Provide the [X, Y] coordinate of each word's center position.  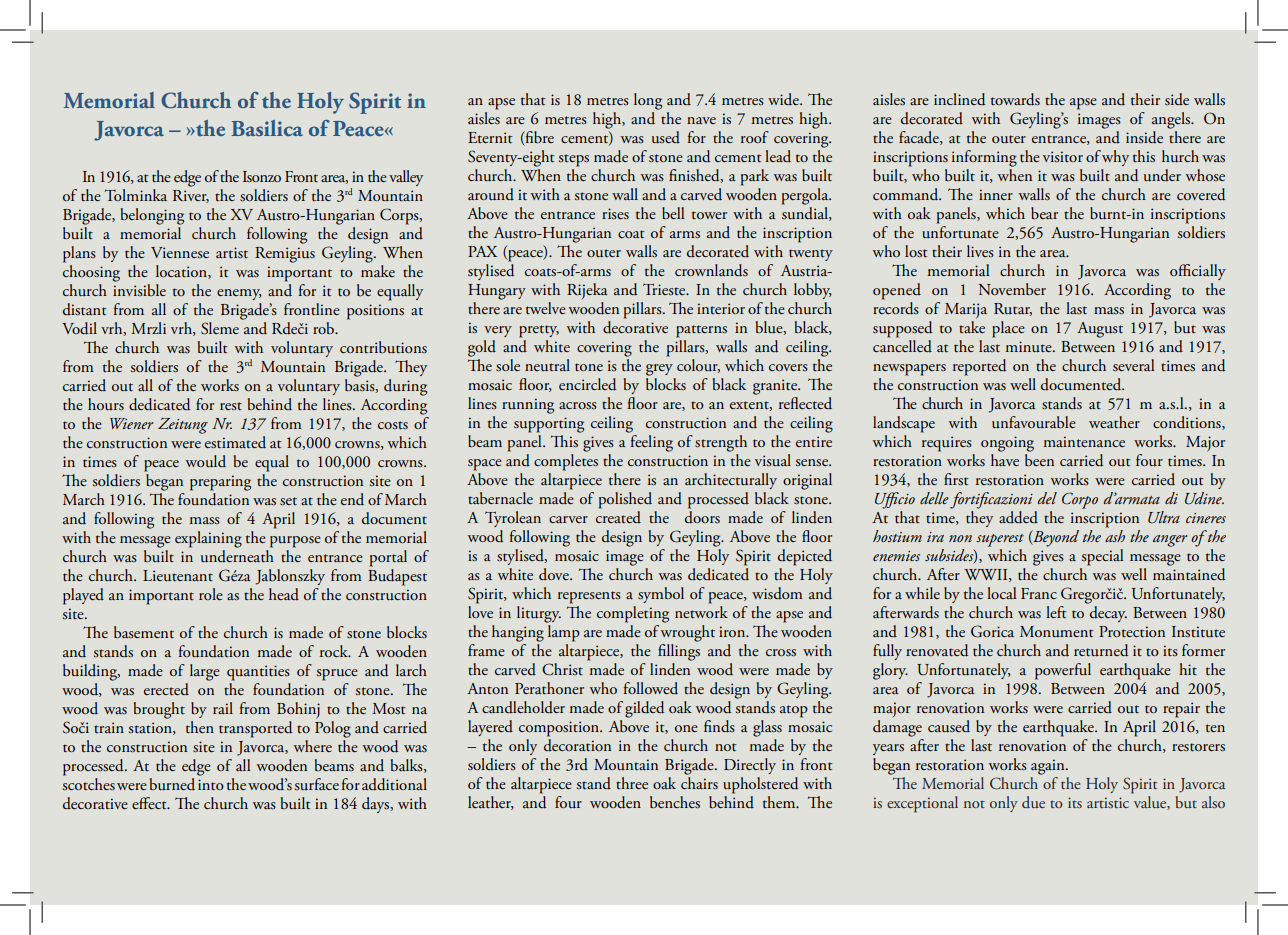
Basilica [267, 128]
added [1018, 517]
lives [980, 251]
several [1134, 365]
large [205, 672]
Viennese [180, 252]
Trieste [665, 289]
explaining [208, 539]
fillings [679, 652]
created [618, 517]
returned [1101, 650]
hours [106, 404]
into [211, 785]
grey [659, 370]
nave [701, 120]
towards [1015, 99]
